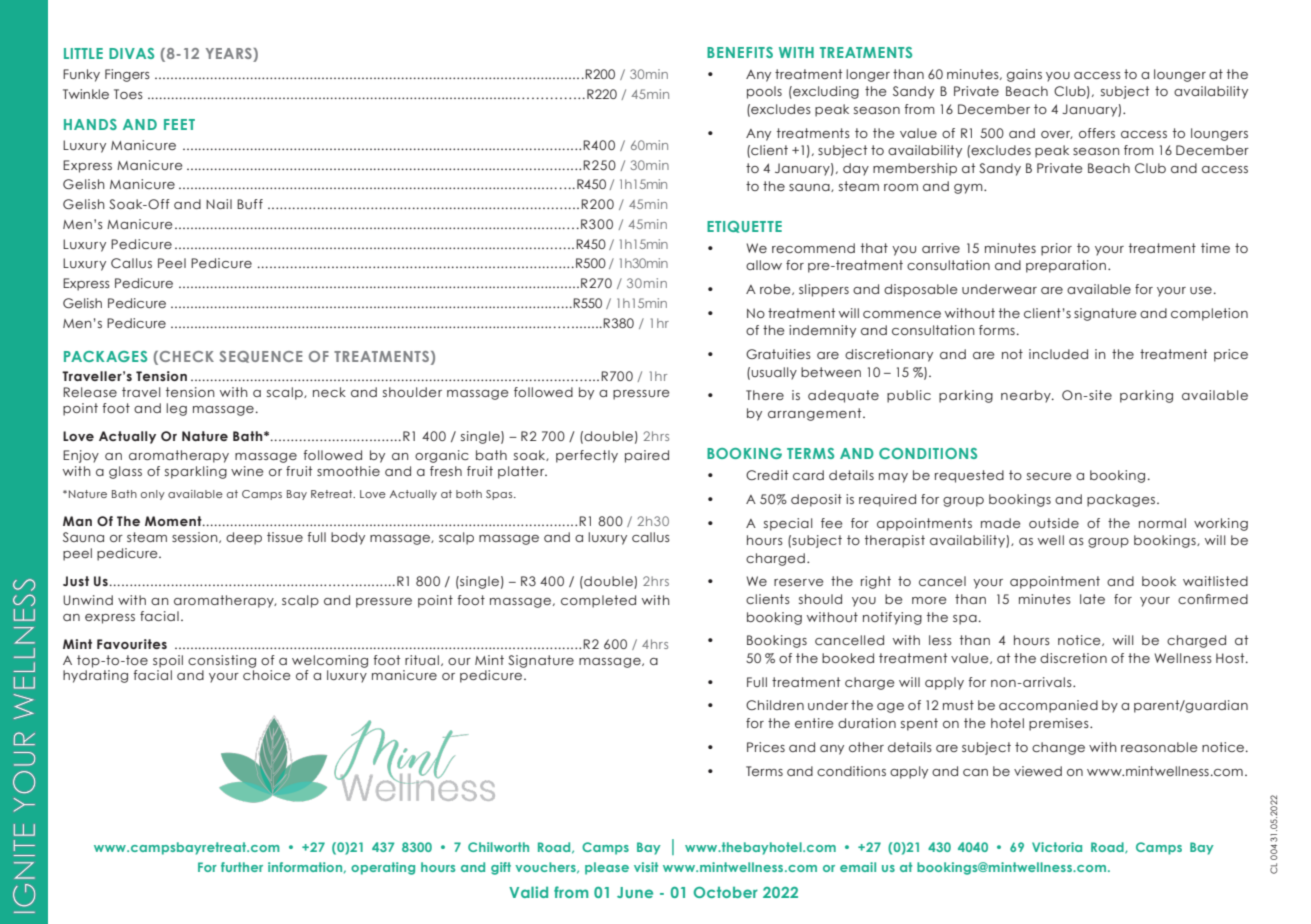 This page has width=1311, height=924. I want to click on preparation, so click(1066, 266).
